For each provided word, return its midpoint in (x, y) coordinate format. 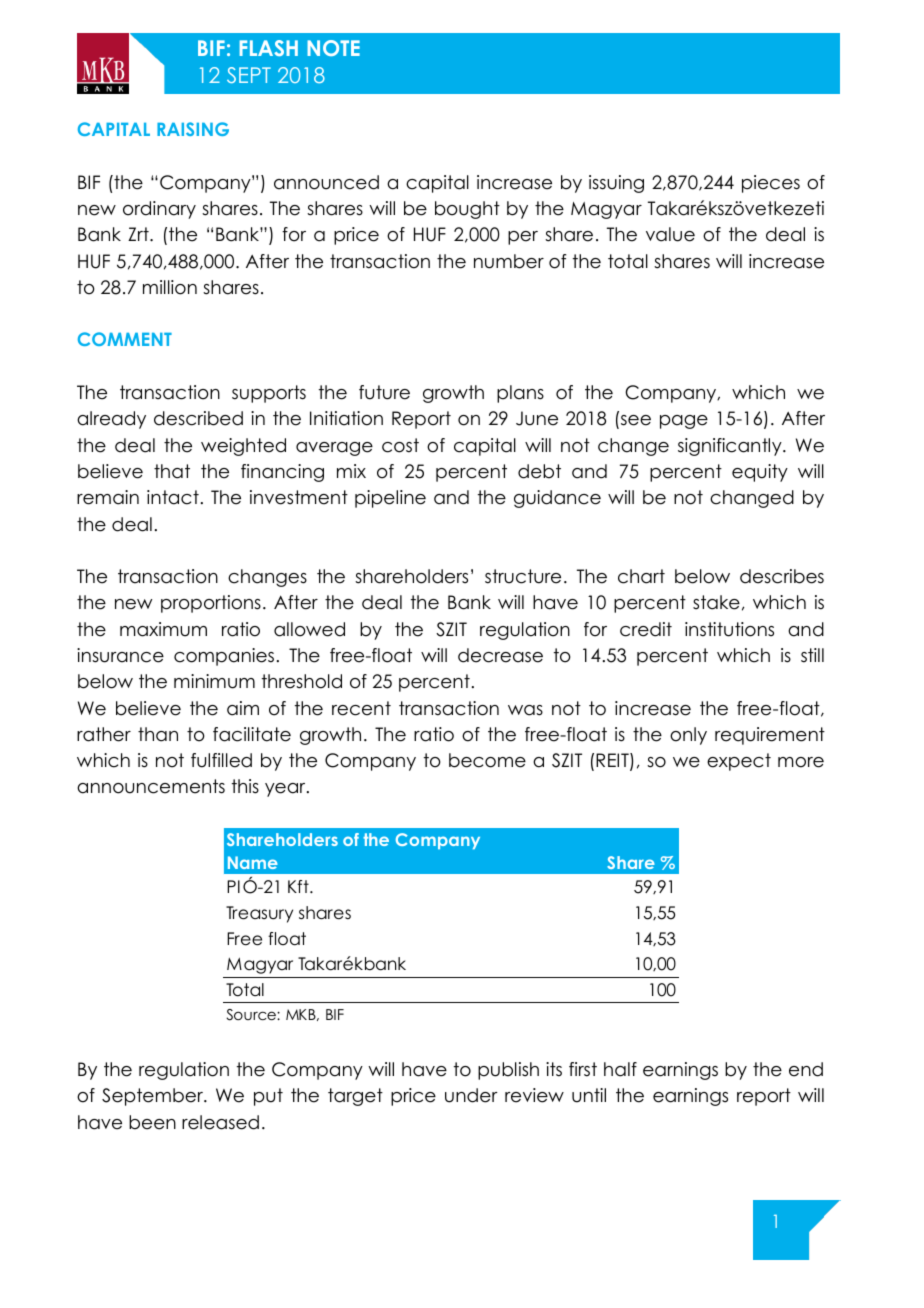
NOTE (333, 48)
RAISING (193, 129)
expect (739, 762)
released (220, 1122)
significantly (731, 447)
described (198, 418)
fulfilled (221, 760)
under (471, 1095)
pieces (771, 184)
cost (400, 445)
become (487, 760)
